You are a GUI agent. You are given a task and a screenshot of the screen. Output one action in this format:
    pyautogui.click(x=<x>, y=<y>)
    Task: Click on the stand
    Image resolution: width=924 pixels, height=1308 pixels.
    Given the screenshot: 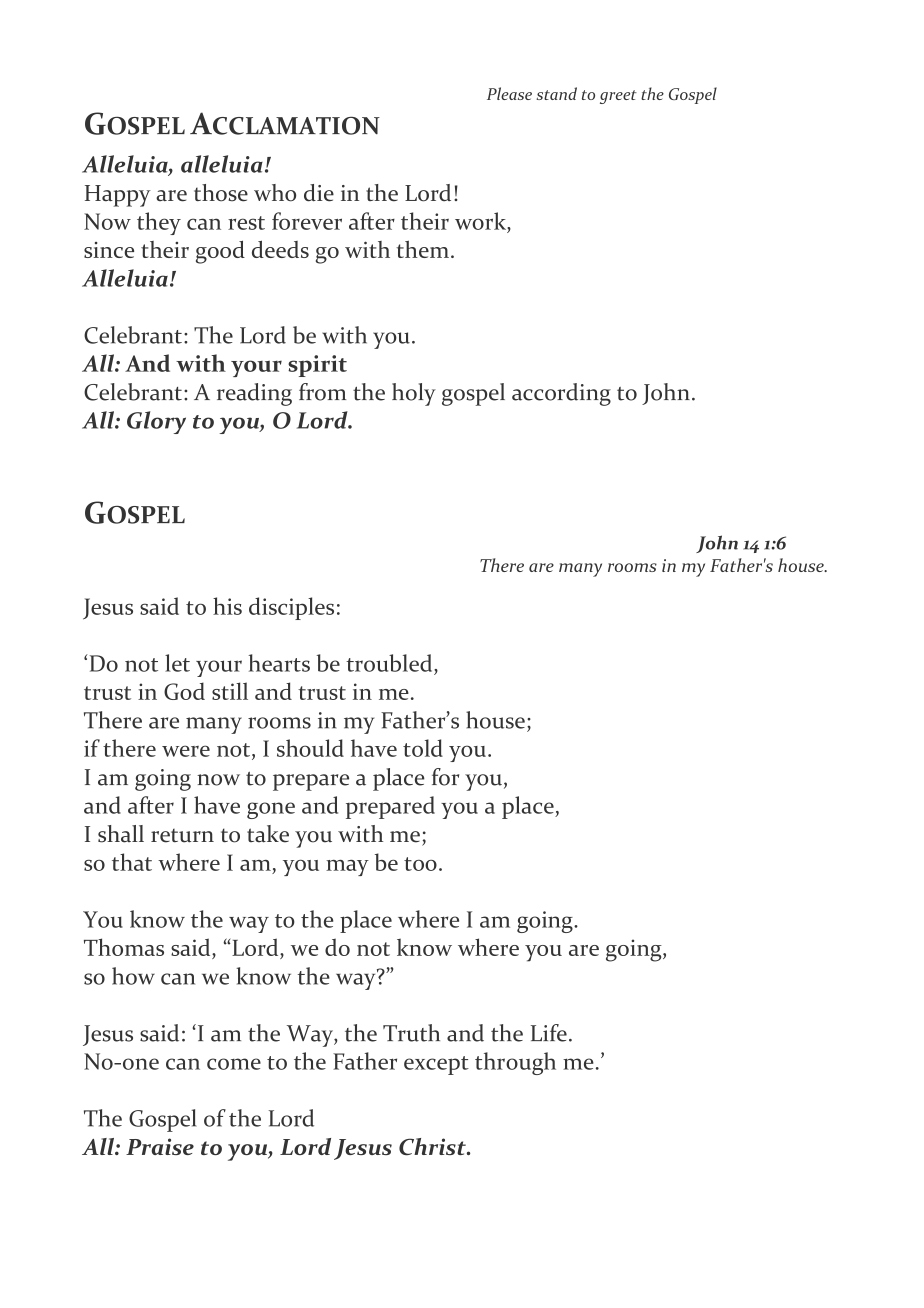 What is the action you would take?
    pyautogui.click(x=556, y=93)
